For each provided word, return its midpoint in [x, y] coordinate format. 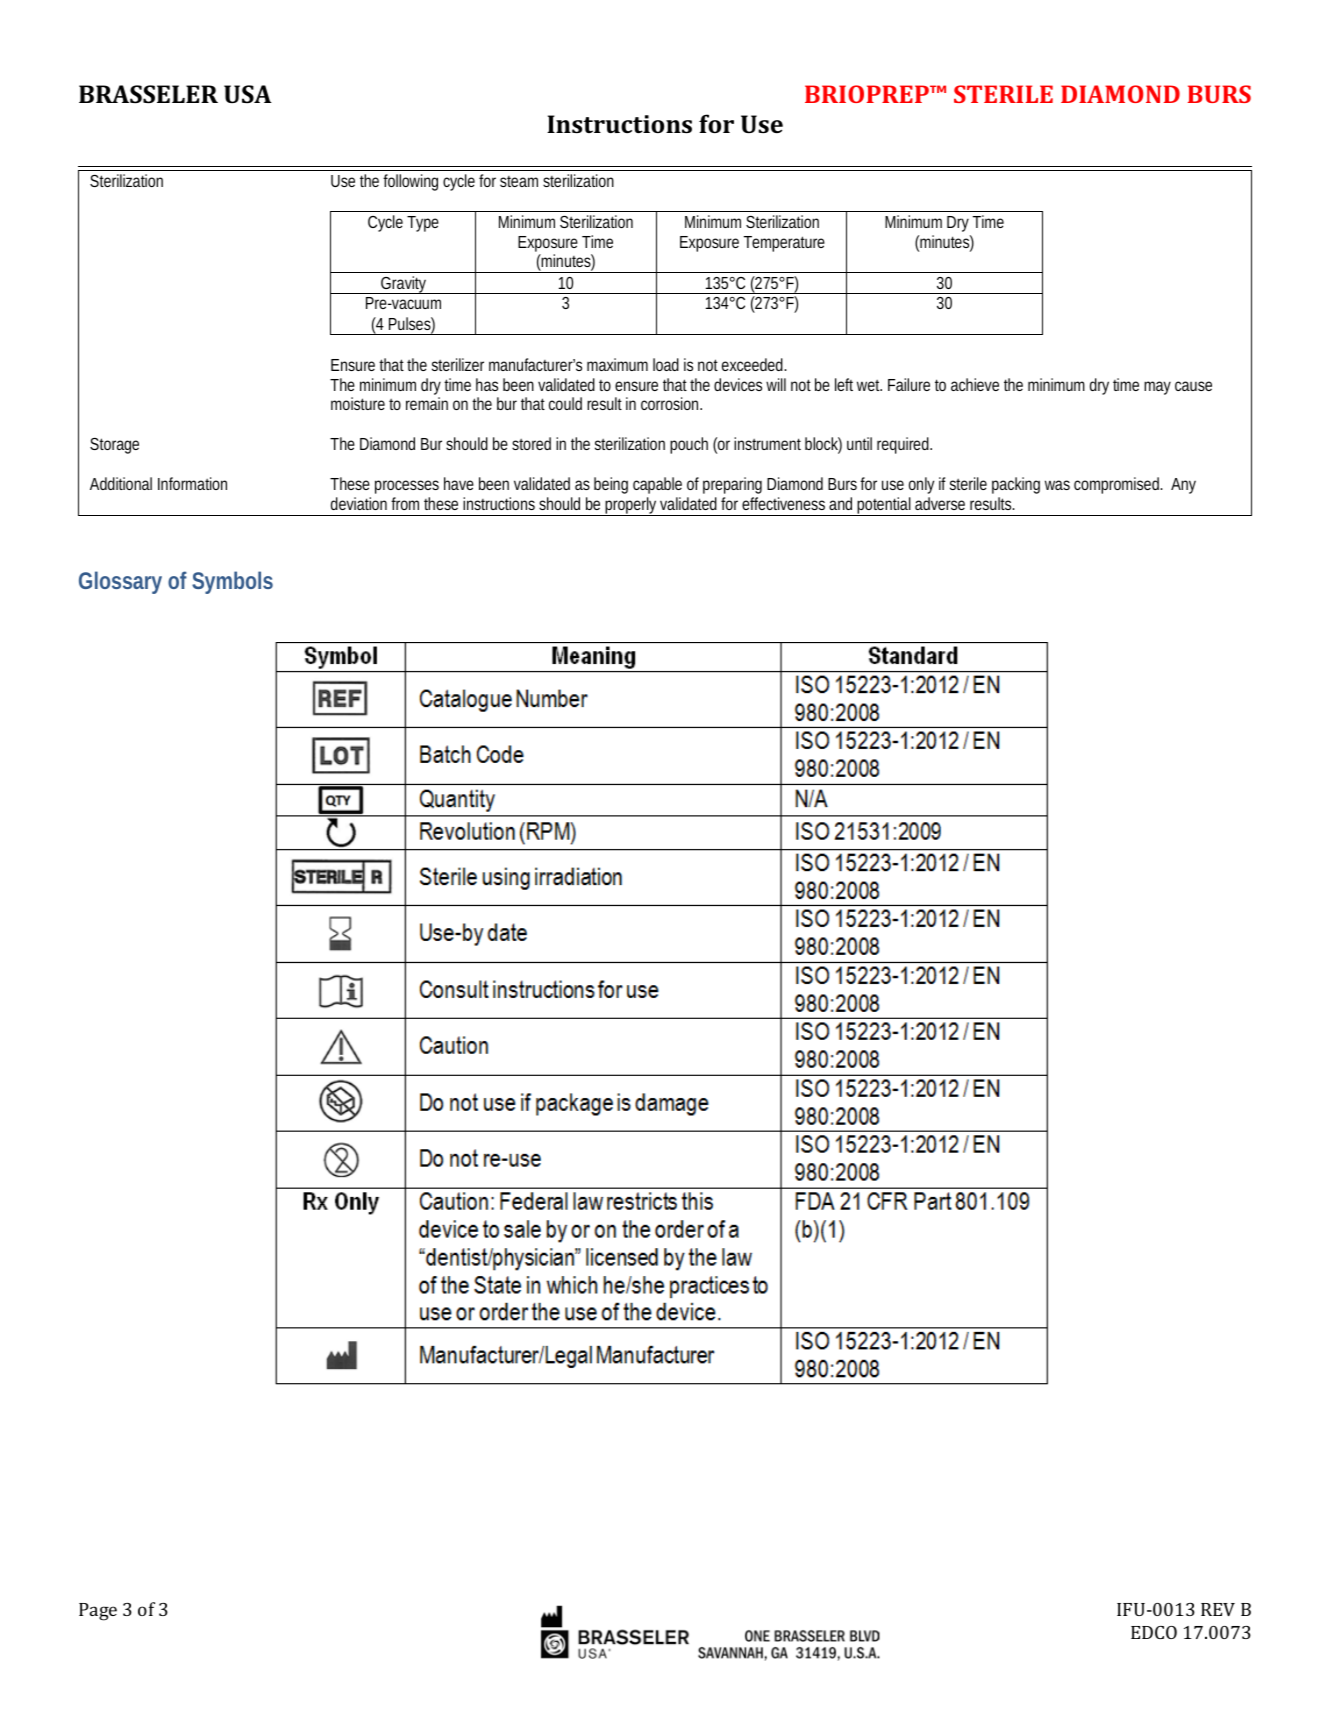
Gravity [404, 285]
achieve [975, 384]
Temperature [784, 244]
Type [423, 224]
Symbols [232, 582]
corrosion [671, 403]
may [1157, 388]
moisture [358, 403]
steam [519, 181]
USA [248, 94]
